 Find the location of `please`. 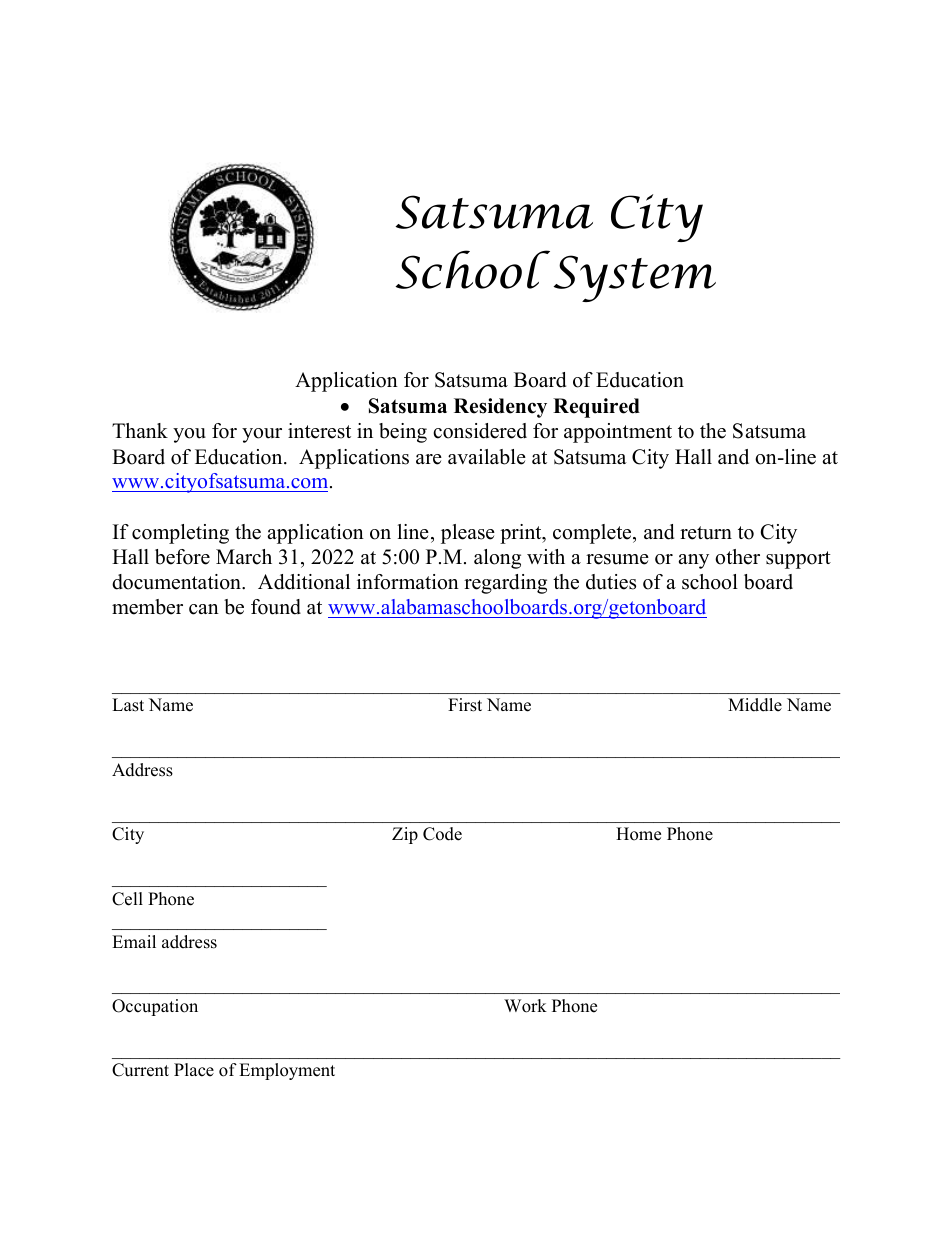

please is located at coordinates (468, 534).
